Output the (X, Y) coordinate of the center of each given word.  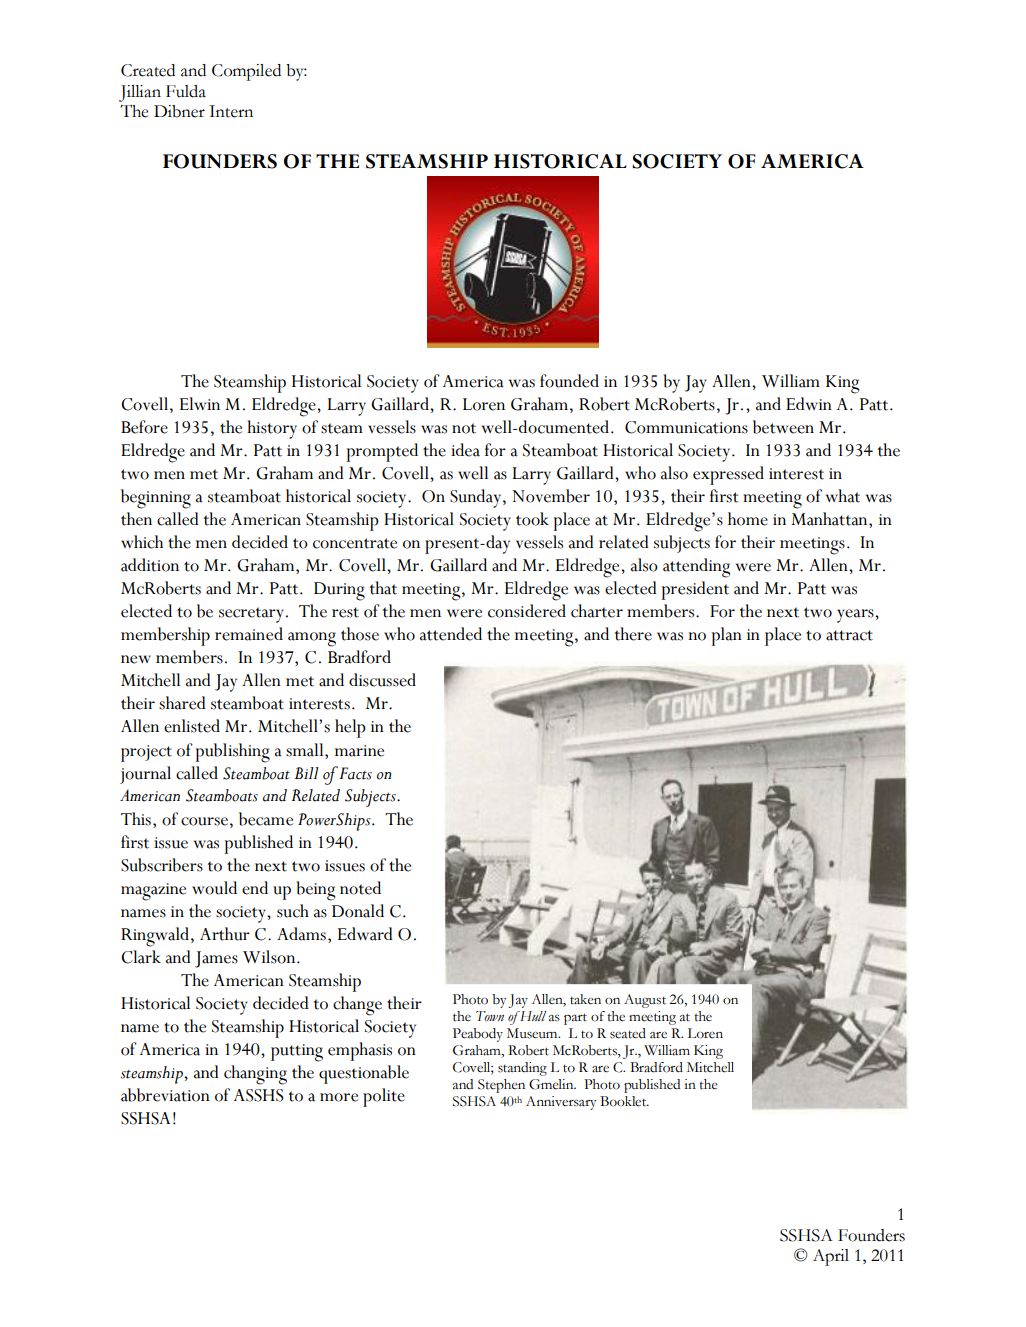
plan (726, 636)
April (831, 1257)
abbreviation (165, 1095)
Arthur (225, 934)
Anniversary (561, 1103)
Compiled (246, 72)
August (645, 1001)
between (783, 427)
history (272, 429)
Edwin (809, 403)
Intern (231, 111)
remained (249, 634)
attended (451, 634)
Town (490, 1016)
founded (569, 381)
